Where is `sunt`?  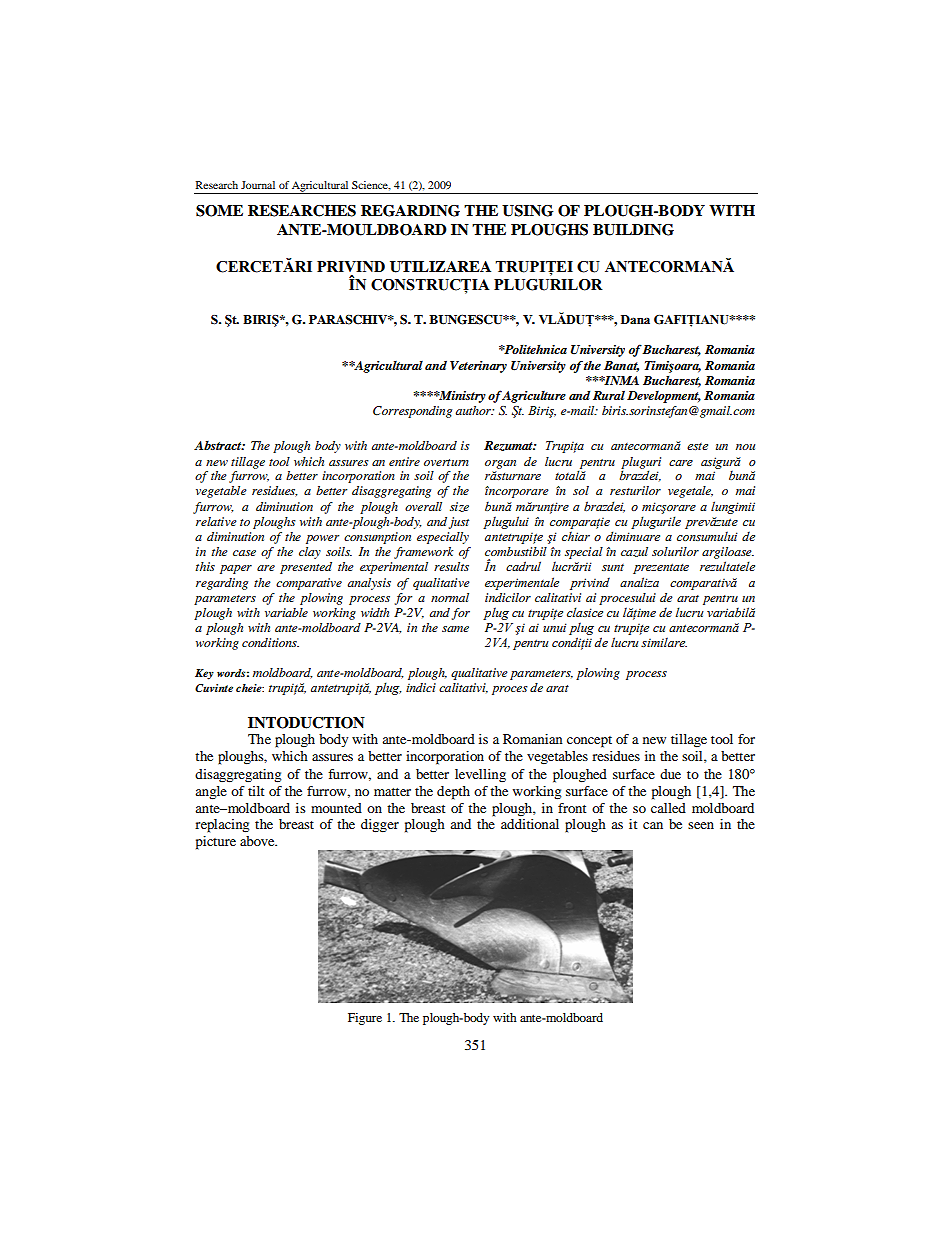 sunt is located at coordinates (613, 567).
